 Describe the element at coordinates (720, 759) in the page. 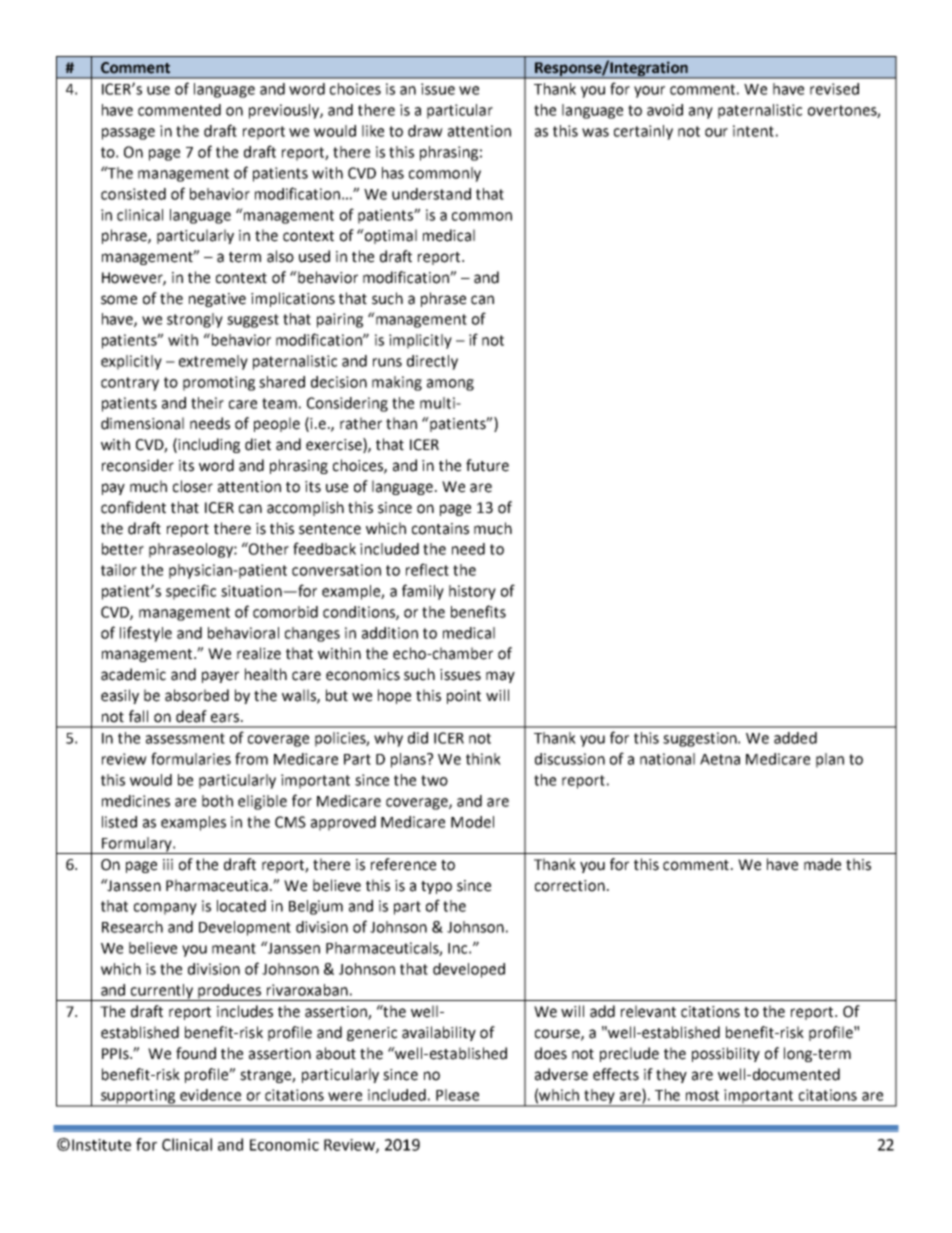

I see `Aetna` at that location.
